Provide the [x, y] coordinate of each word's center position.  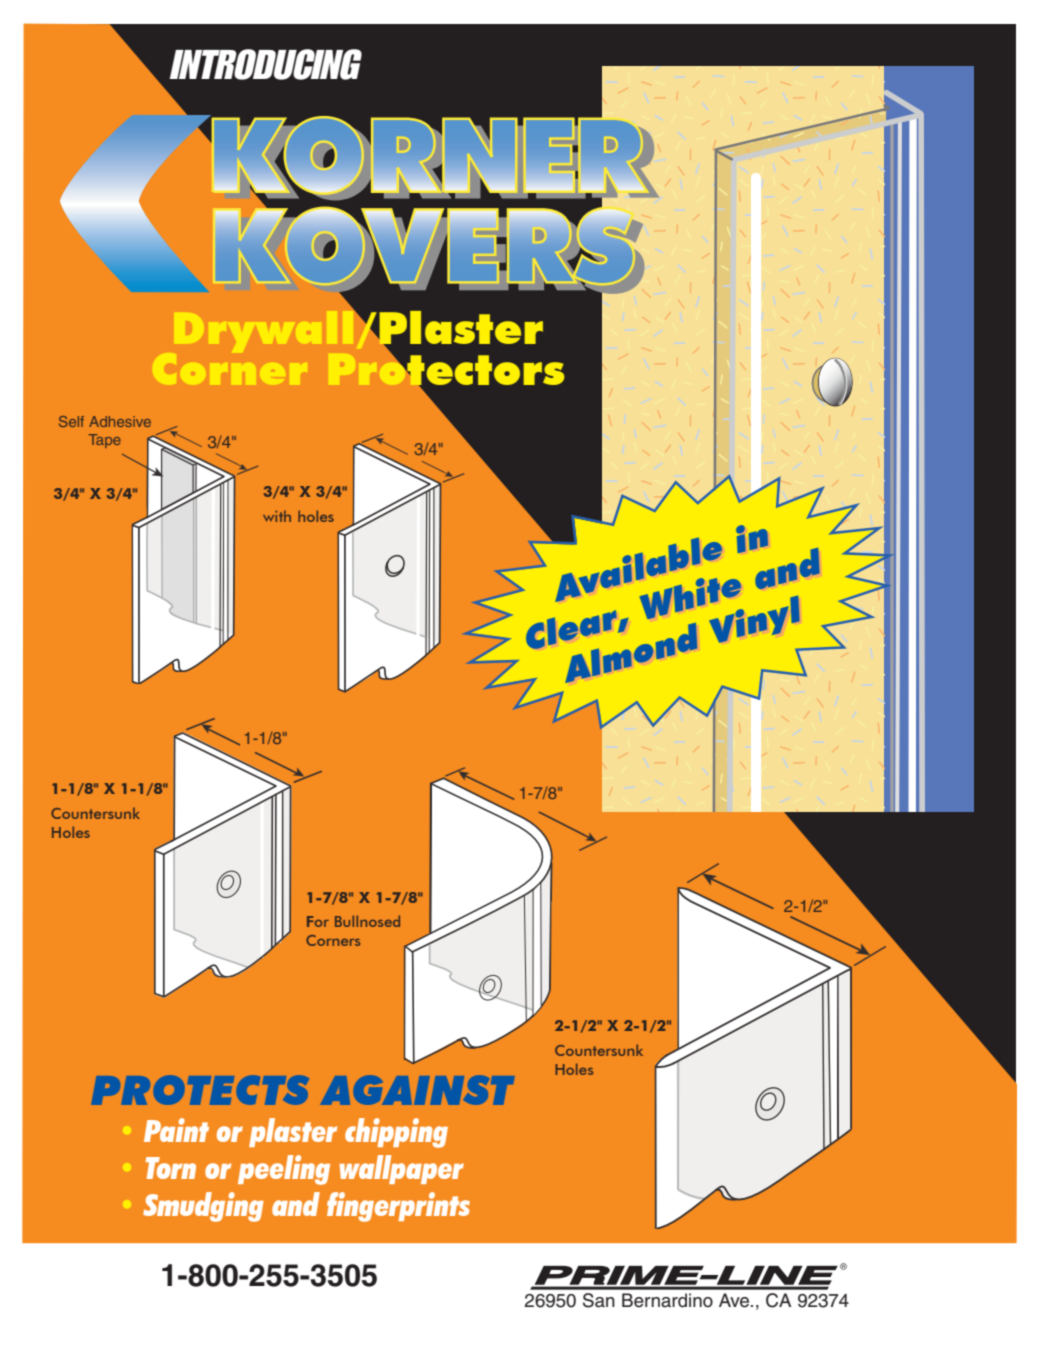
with [277, 516]
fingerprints [398, 1207]
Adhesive [120, 421]
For [318, 921]
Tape [104, 441]
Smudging [203, 1207]
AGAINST [417, 1090]
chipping [396, 1133]
